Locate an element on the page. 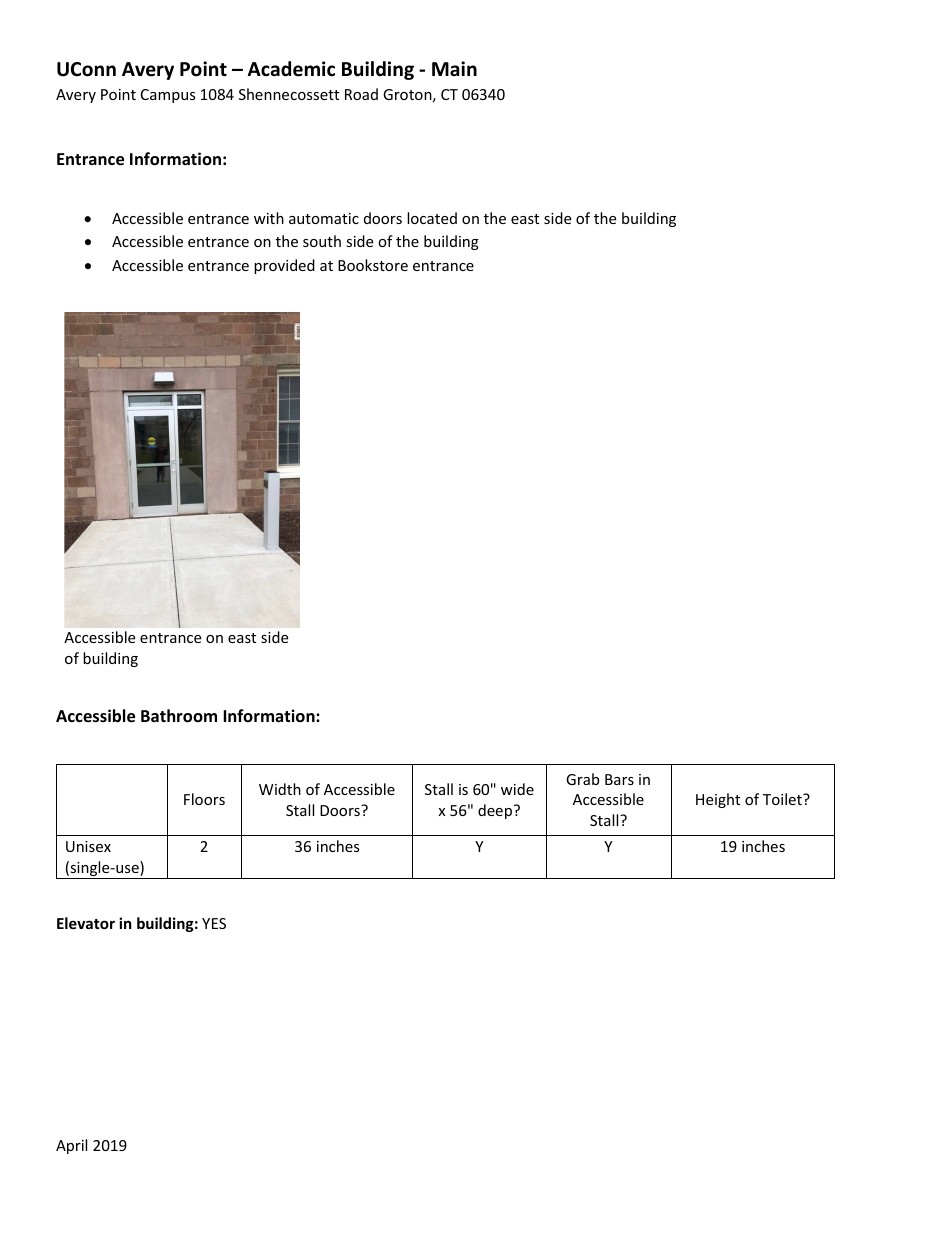  Height is located at coordinates (718, 800).
